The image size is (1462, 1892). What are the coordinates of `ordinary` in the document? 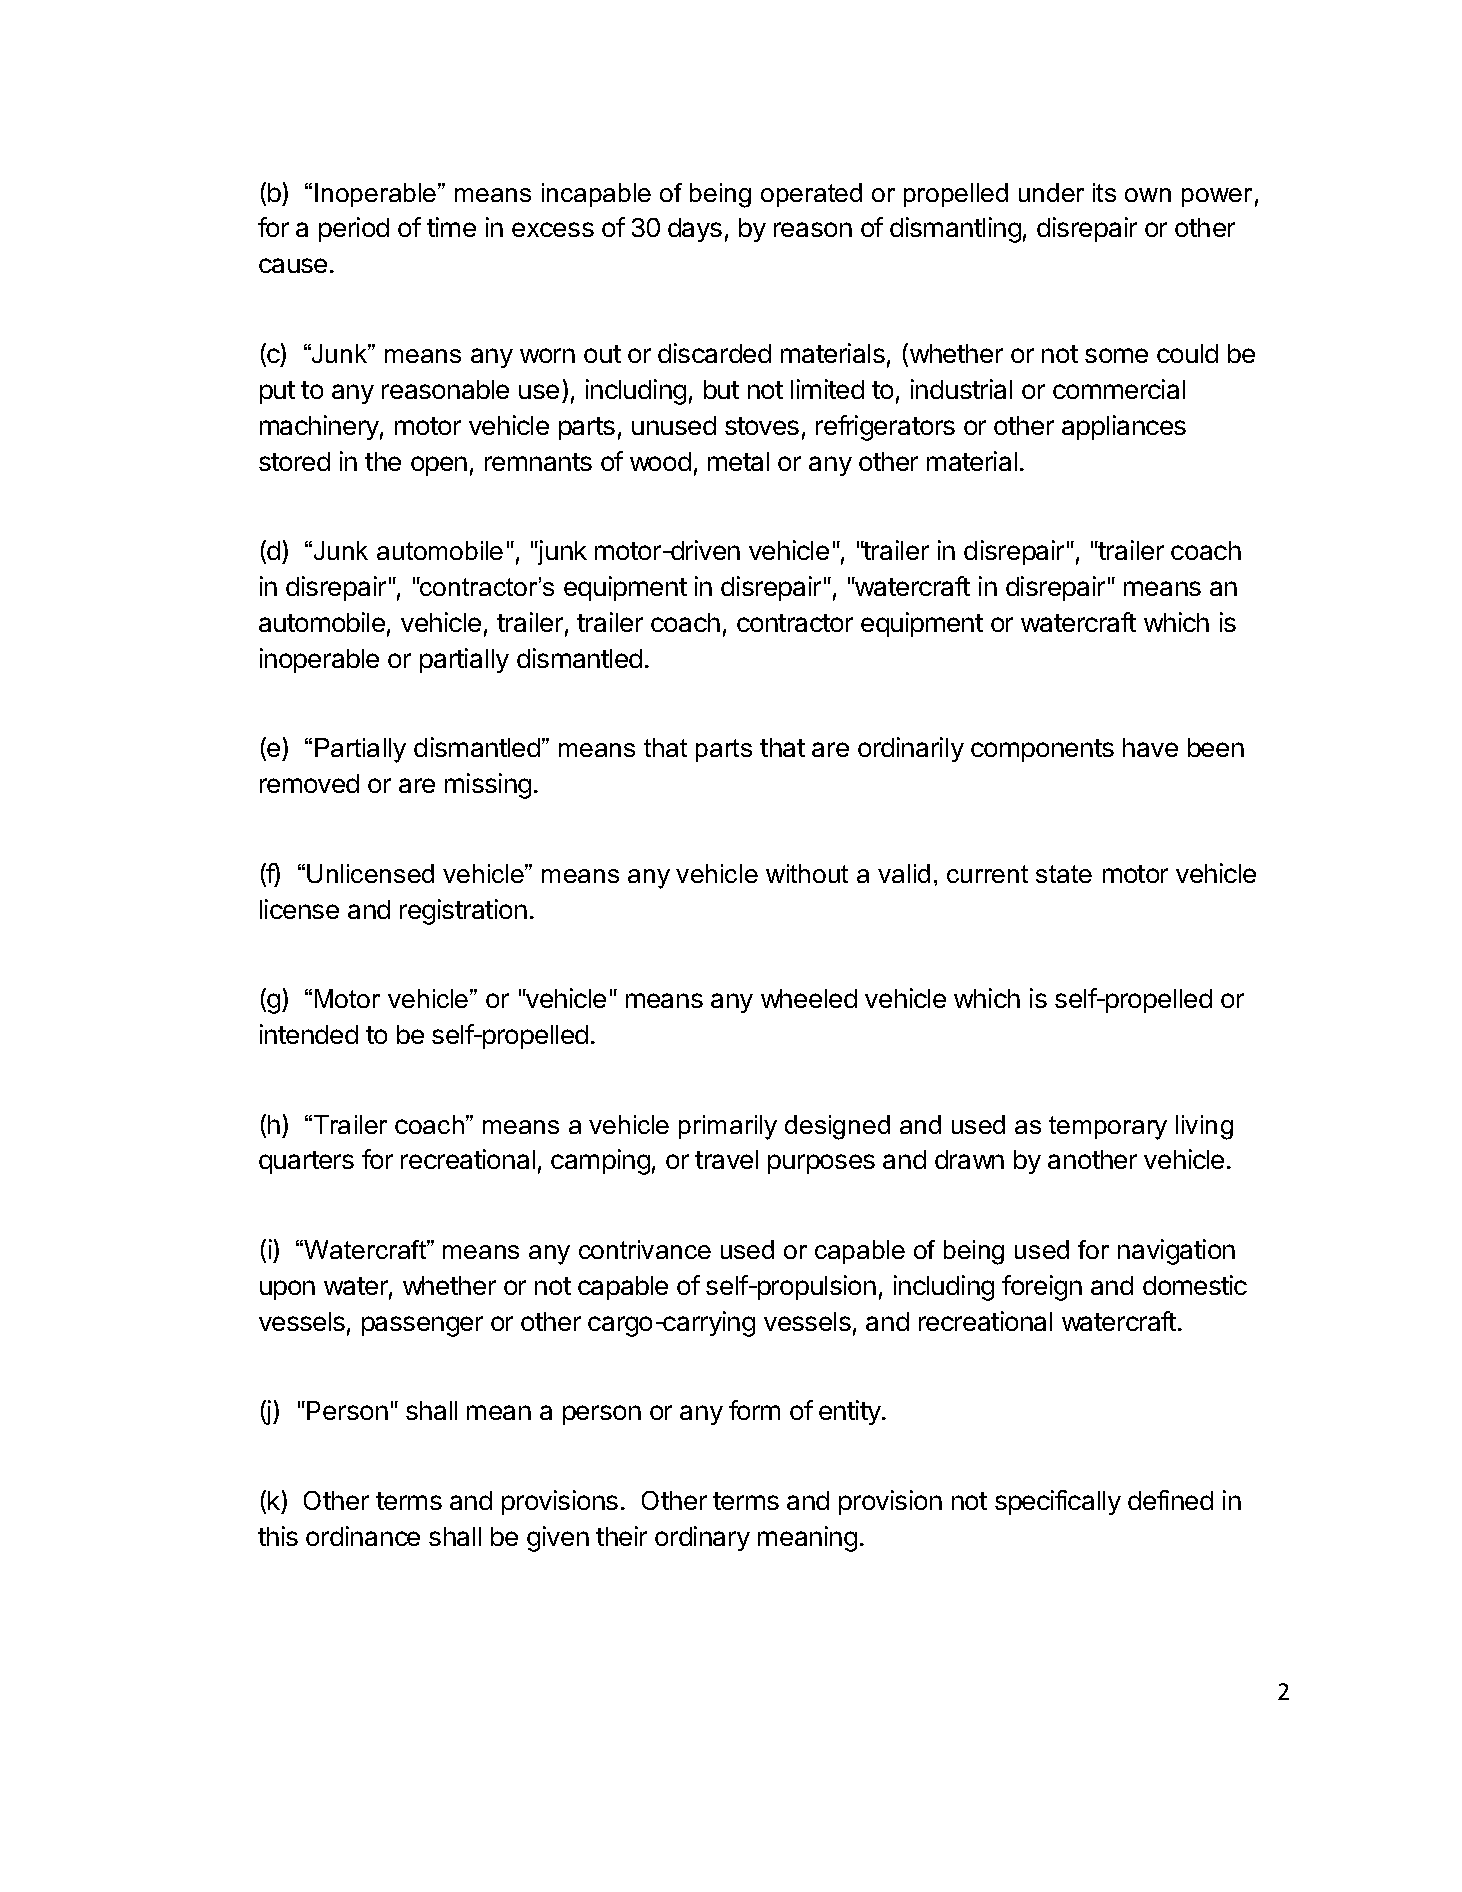 It's located at (702, 1538).
